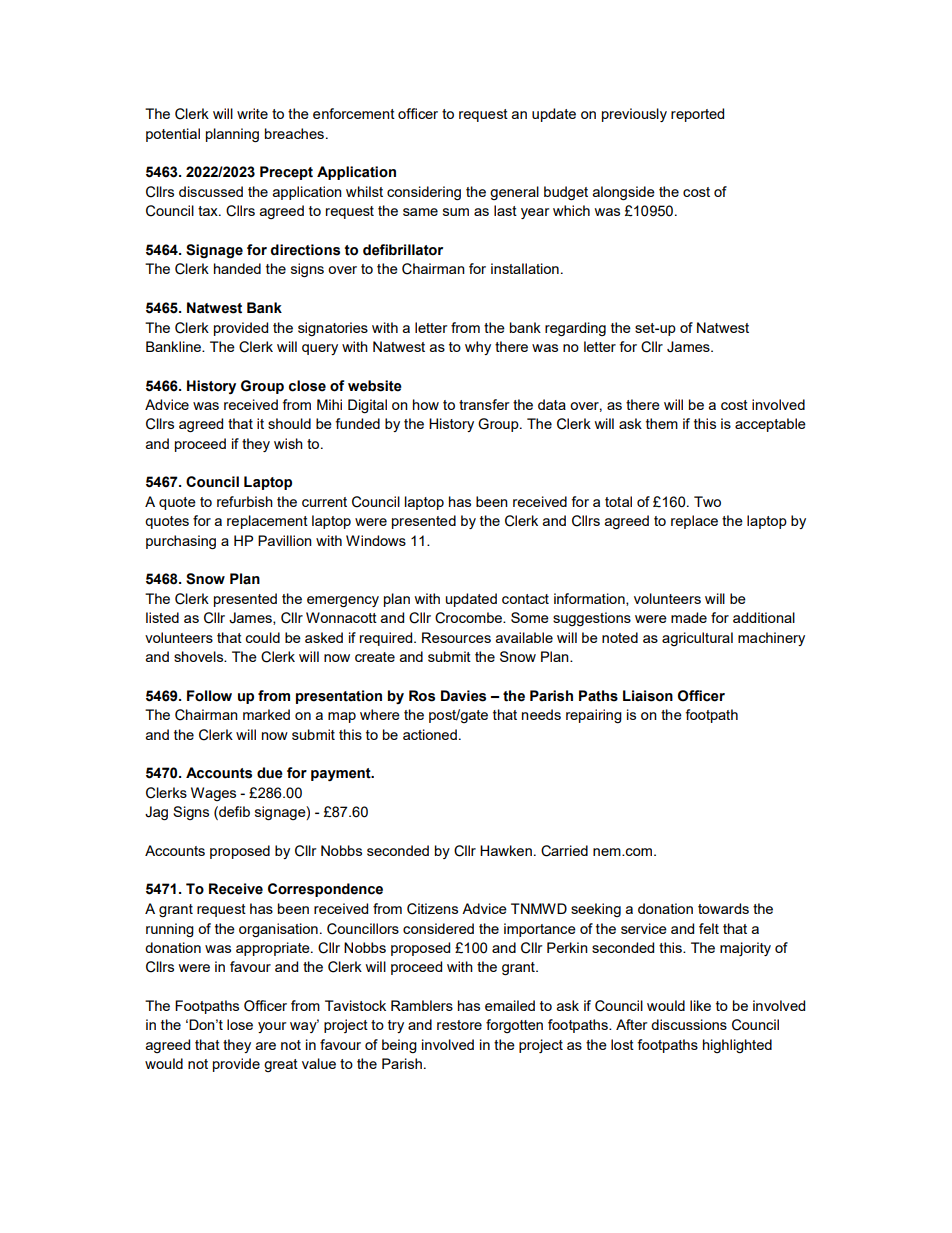 Image resolution: width=952 pixels, height=1233 pixels. What do you see at coordinates (506, 850) in the screenshot?
I see `Hawken` at bounding box center [506, 850].
